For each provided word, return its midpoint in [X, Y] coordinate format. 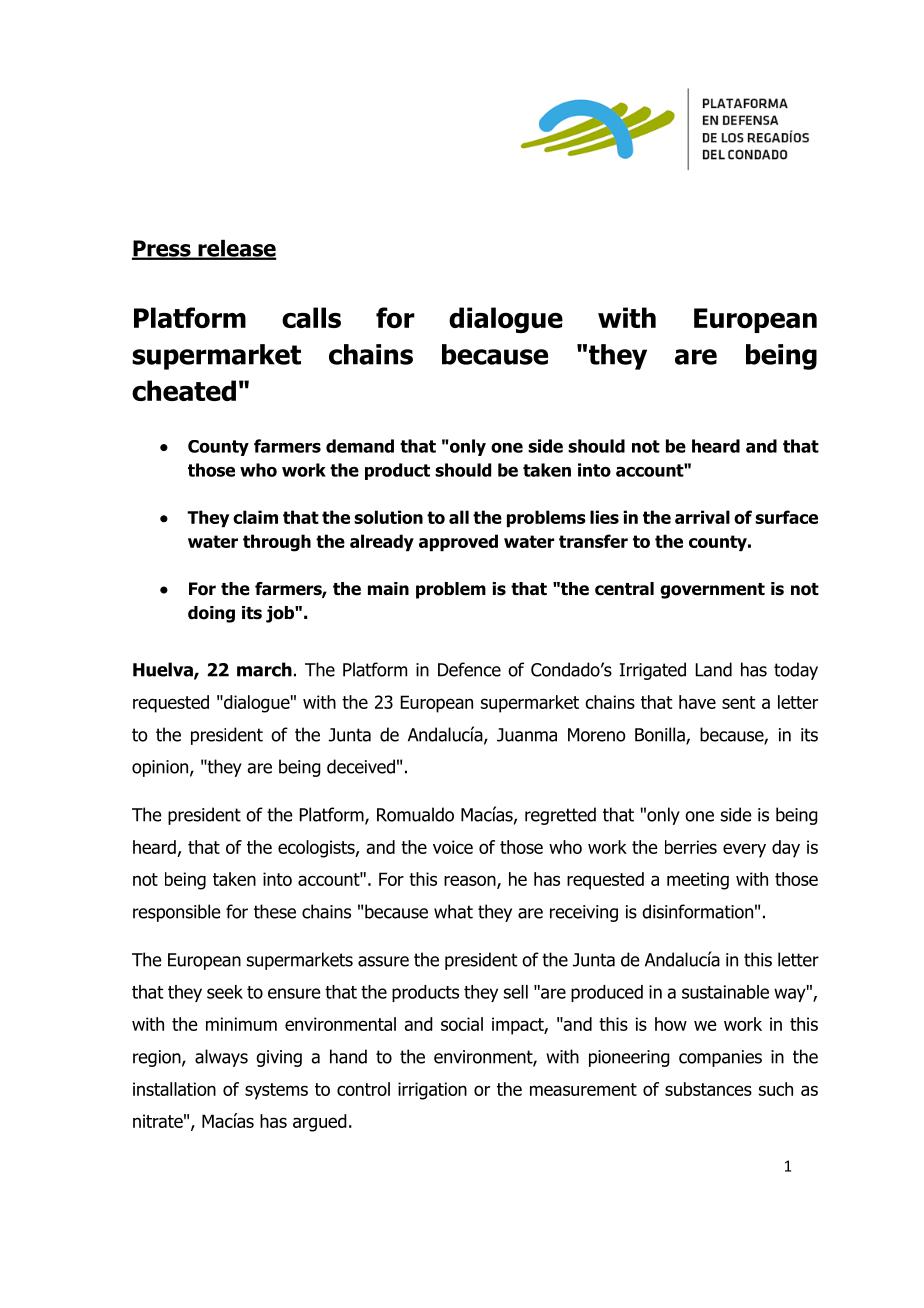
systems [276, 1091]
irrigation [432, 1091]
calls [311, 317]
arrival [702, 517]
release [236, 249]
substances [708, 1089]
